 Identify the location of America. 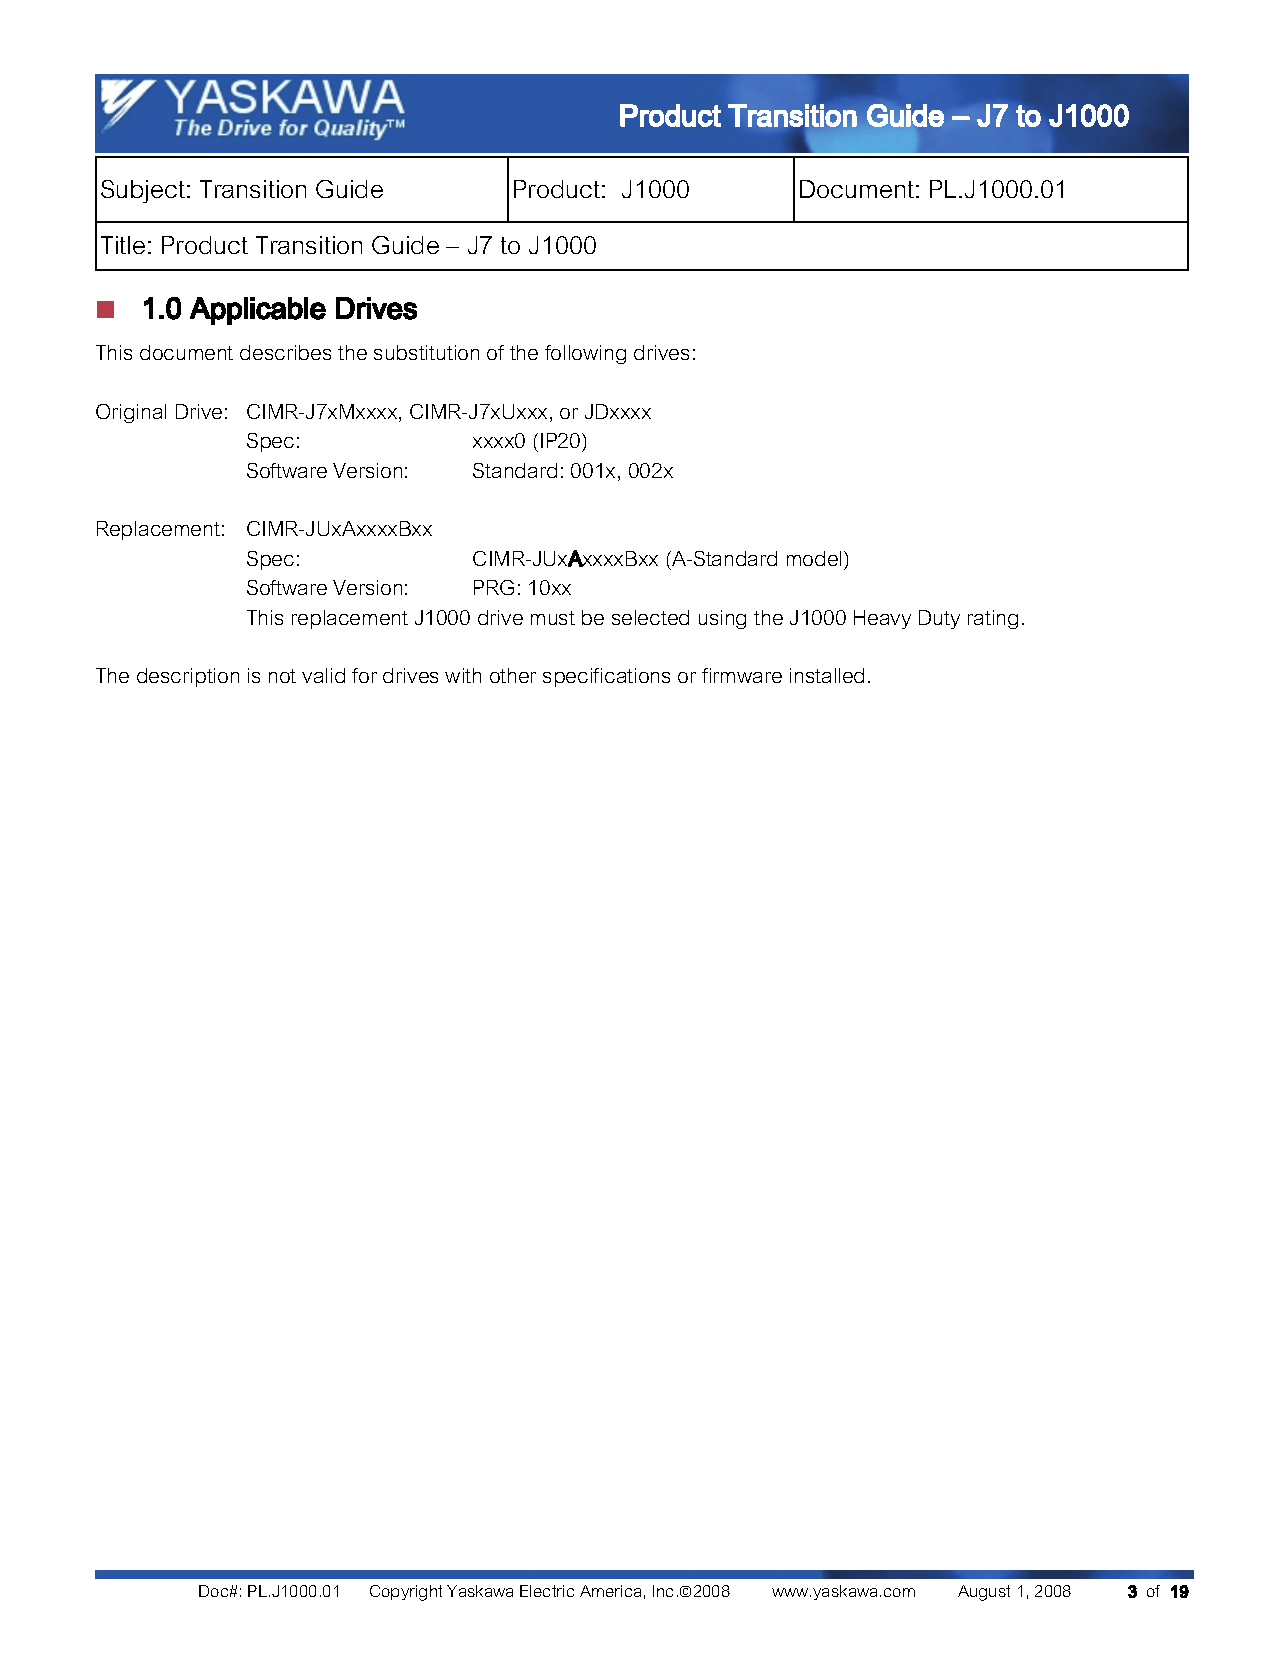
(610, 1591).
